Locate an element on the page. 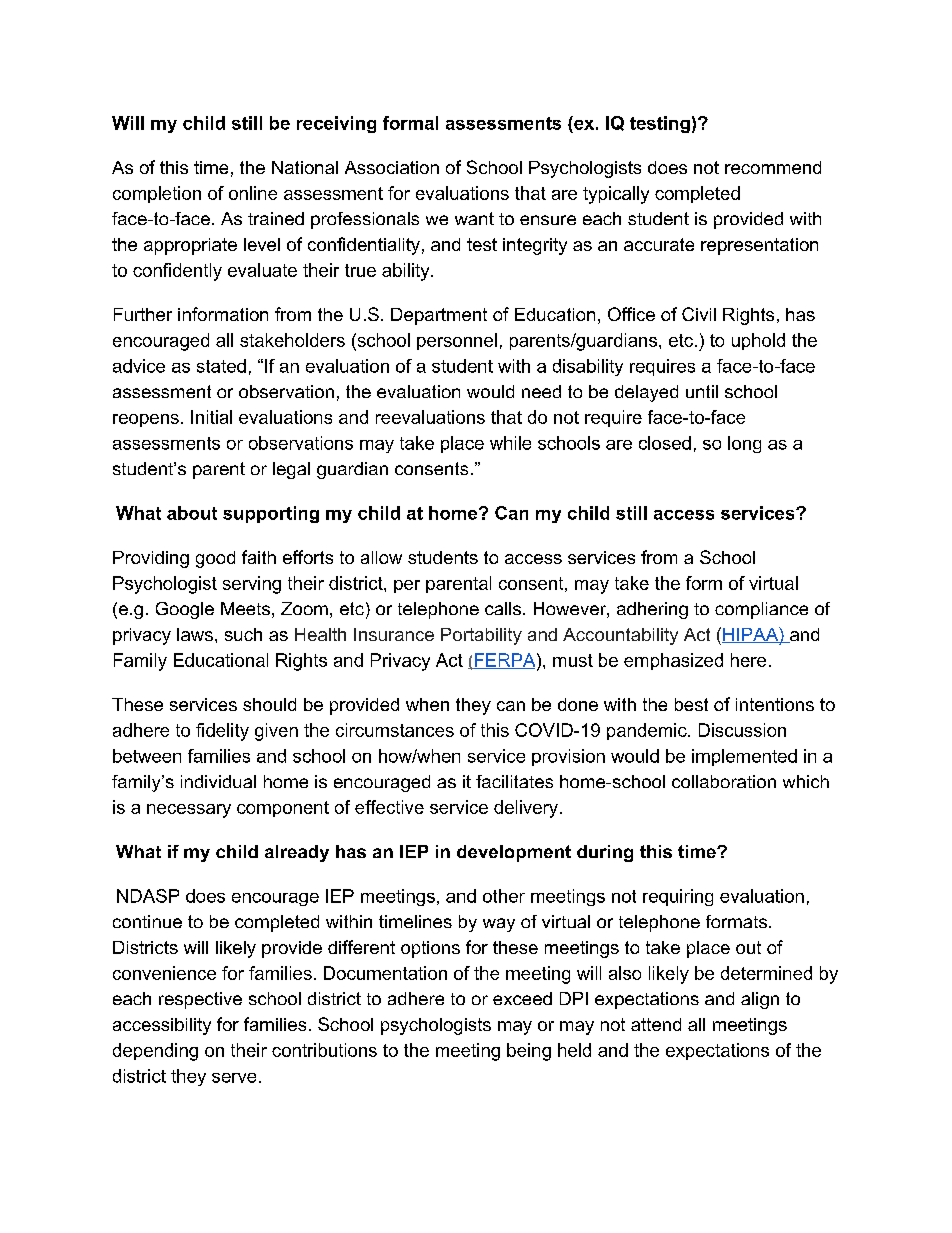 This document has height=1233, width=952. calls is located at coordinates (503, 608).
